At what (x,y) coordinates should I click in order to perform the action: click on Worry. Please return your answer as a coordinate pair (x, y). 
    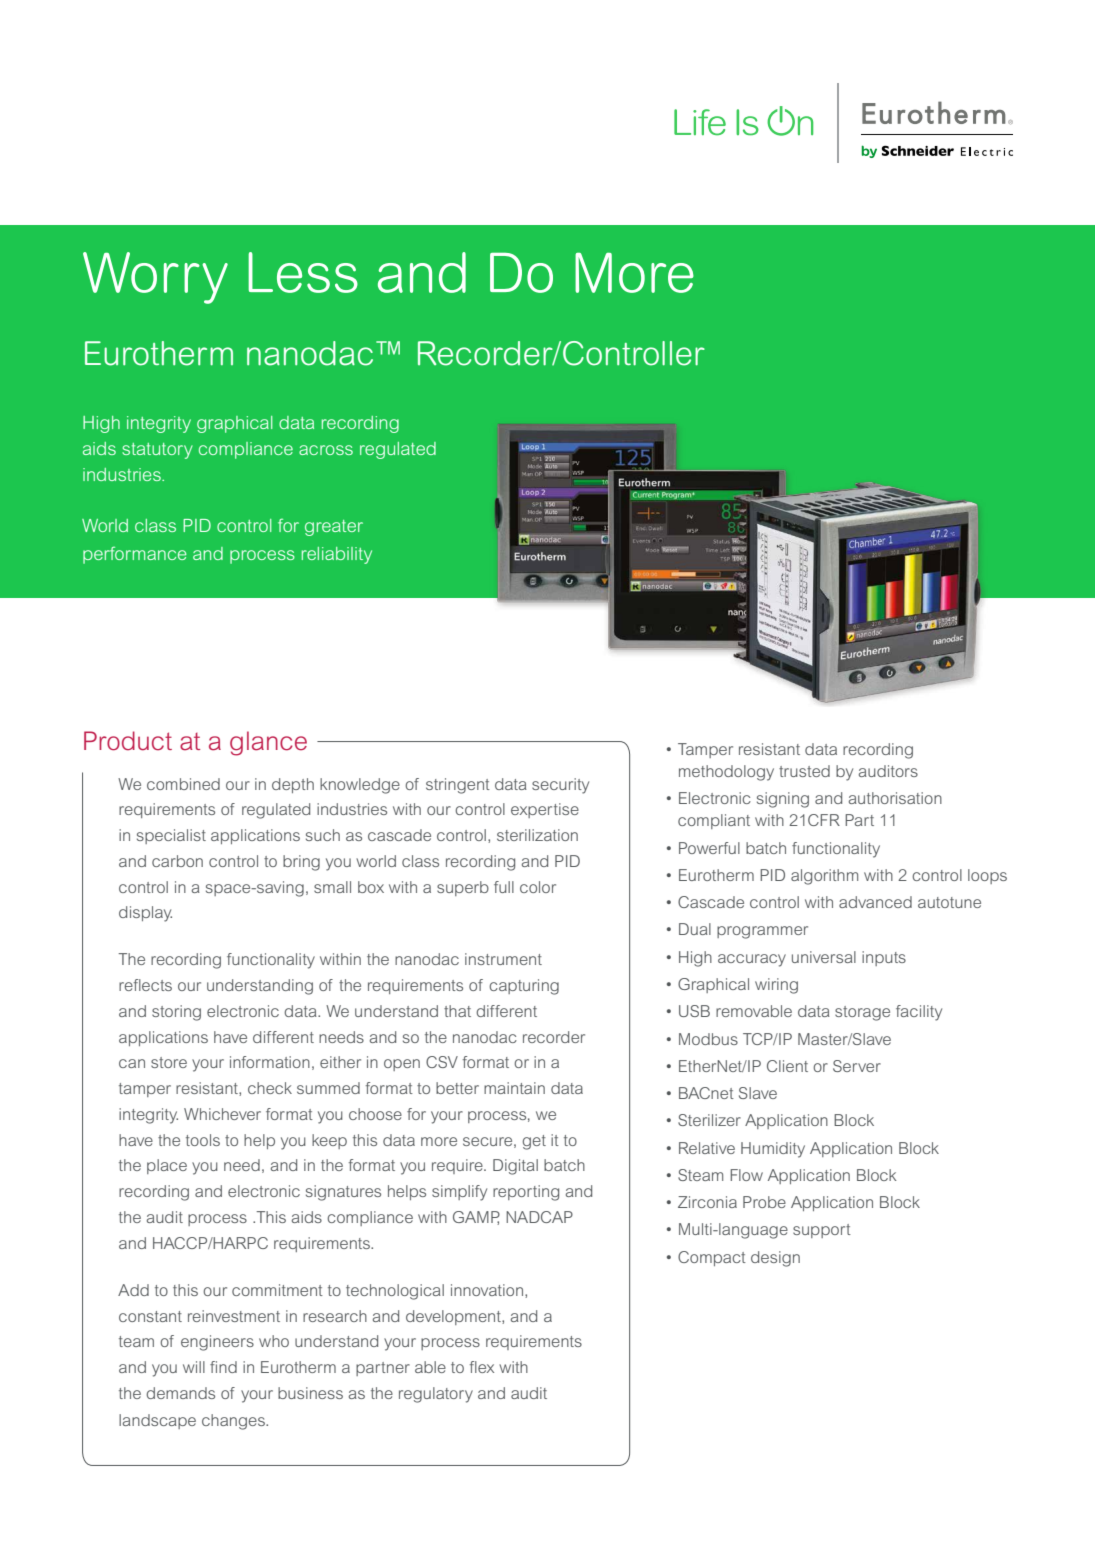
    Looking at the image, I should click on (155, 278).
